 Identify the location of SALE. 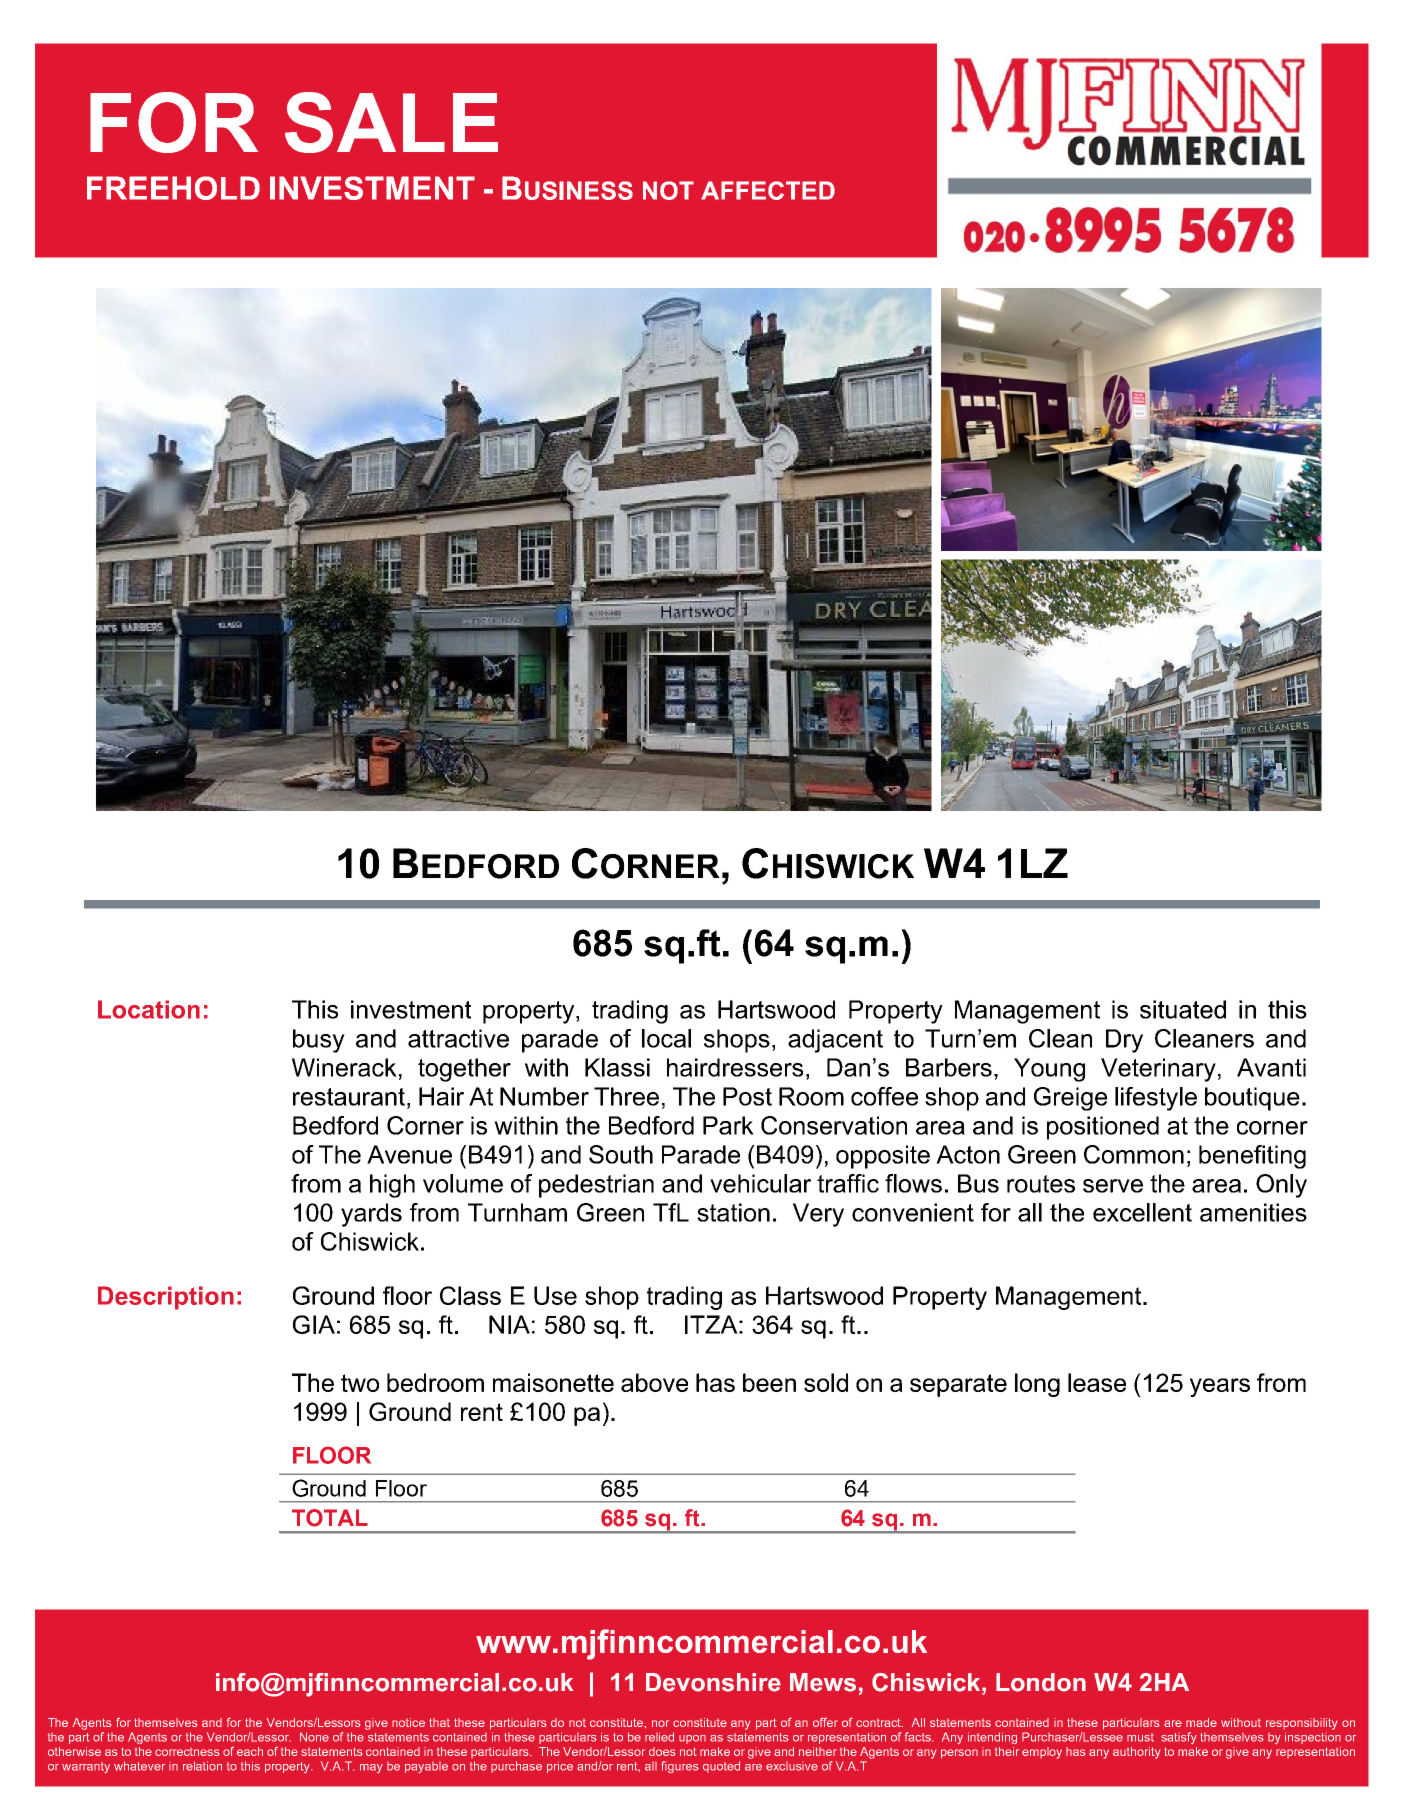
(391, 122).
